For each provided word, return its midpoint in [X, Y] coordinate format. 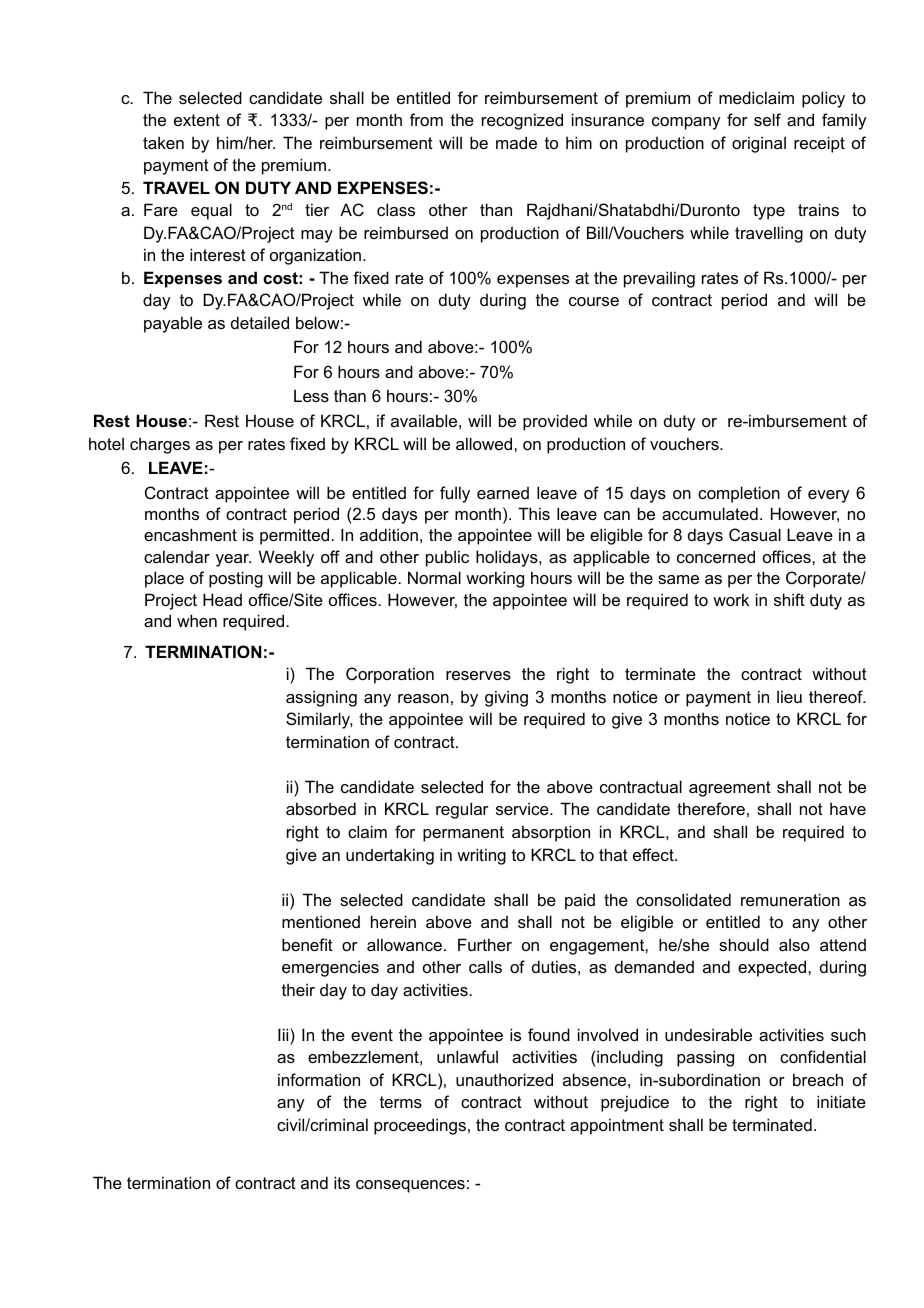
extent [197, 120]
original [759, 144]
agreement [730, 789]
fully [455, 494]
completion [739, 494]
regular [462, 810]
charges [160, 445]
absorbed [321, 808]
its [342, 1182]
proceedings [420, 1126]
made [516, 142]
